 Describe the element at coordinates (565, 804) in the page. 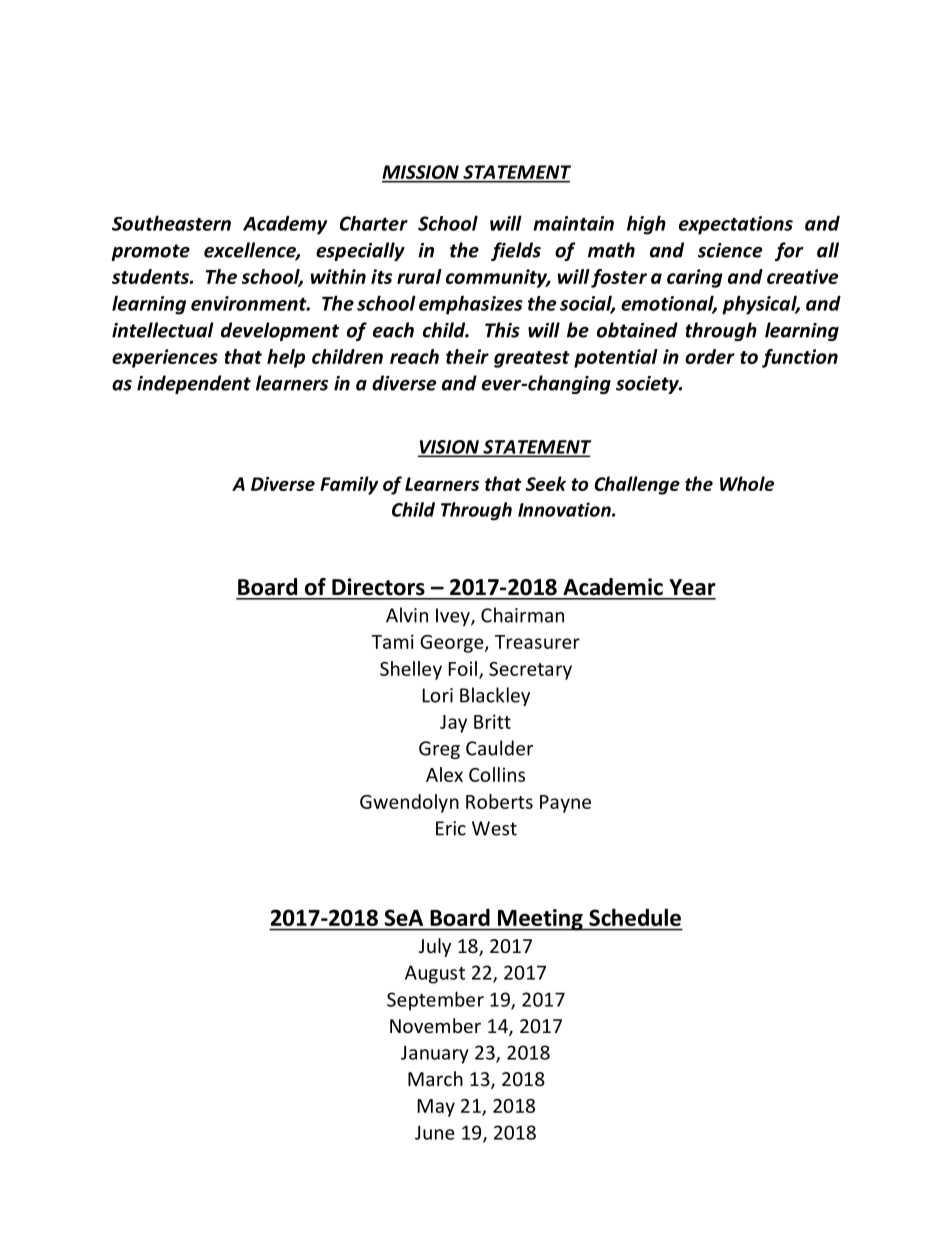

I see `Payne` at that location.
